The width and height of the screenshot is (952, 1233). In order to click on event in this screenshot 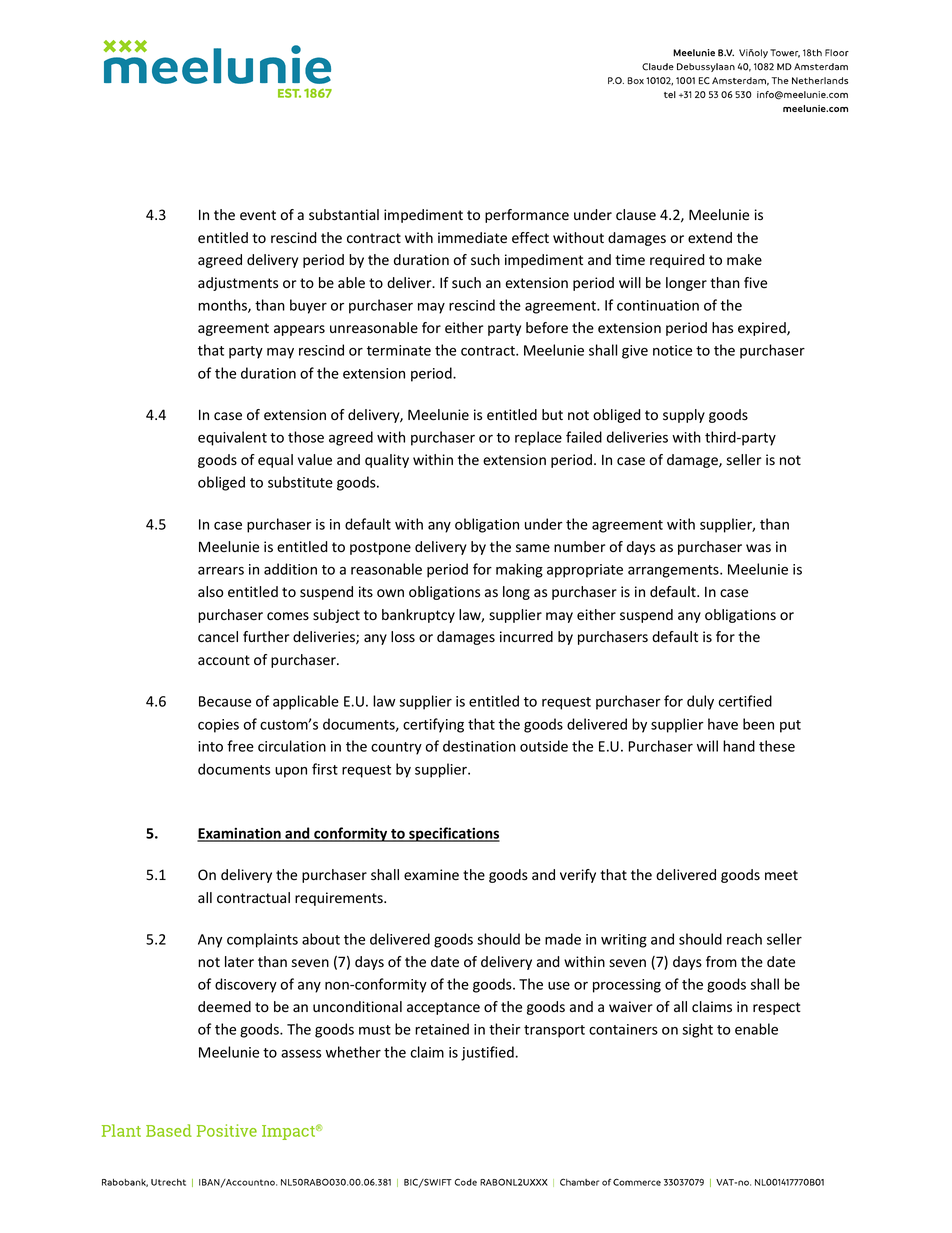, I will do `click(258, 215)`.
